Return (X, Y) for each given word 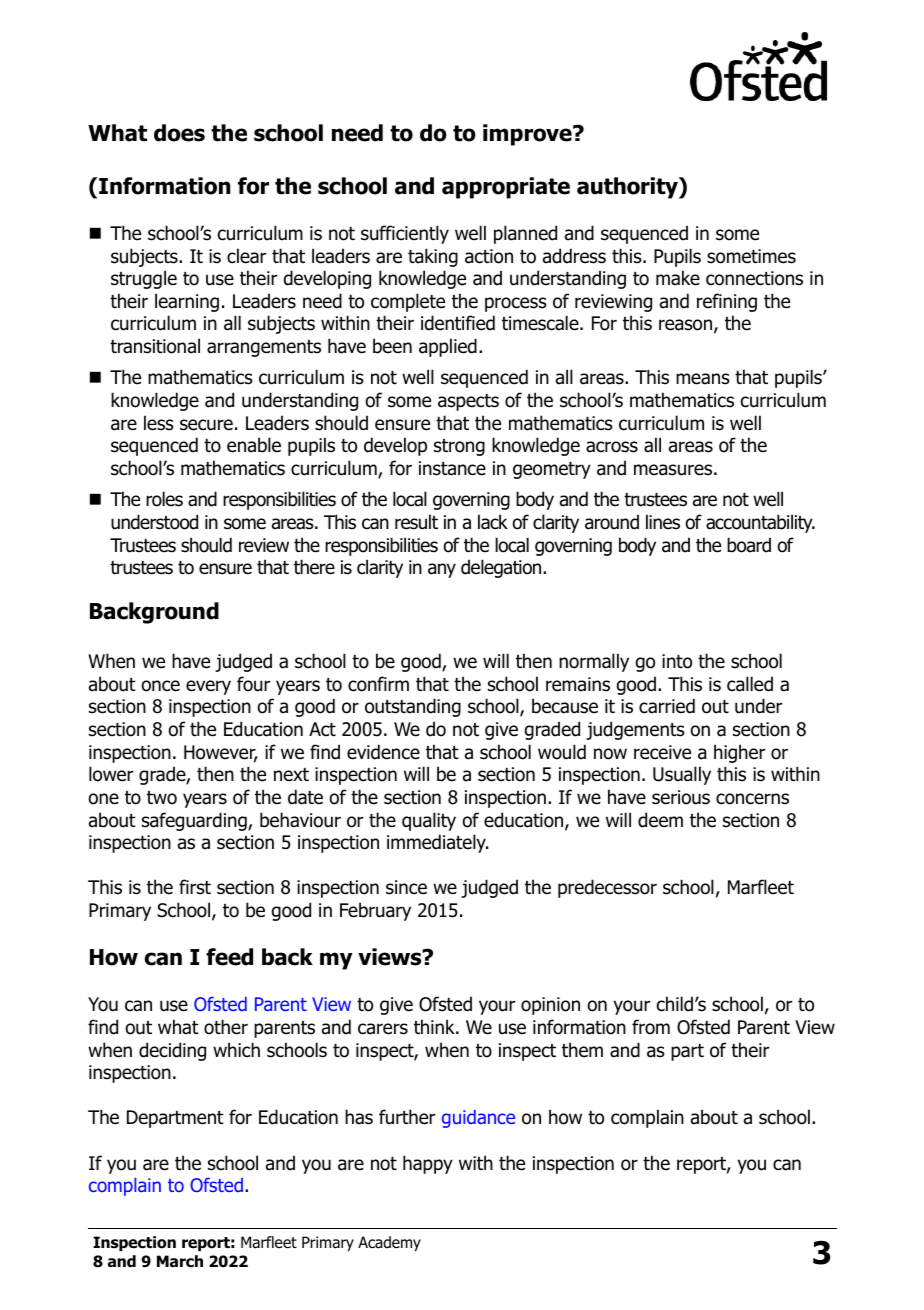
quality (429, 821)
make (678, 278)
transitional (155, 346)
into (677, 661)
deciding (172, 1051)
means (703, 379)
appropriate (506, 188)
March (180, 1261)
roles (164, 499)
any (442, 570)
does (179, 133)
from (651, 1027)
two (162, 798)
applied (448, 347)
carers (383, 1029)
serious (681, 797)
